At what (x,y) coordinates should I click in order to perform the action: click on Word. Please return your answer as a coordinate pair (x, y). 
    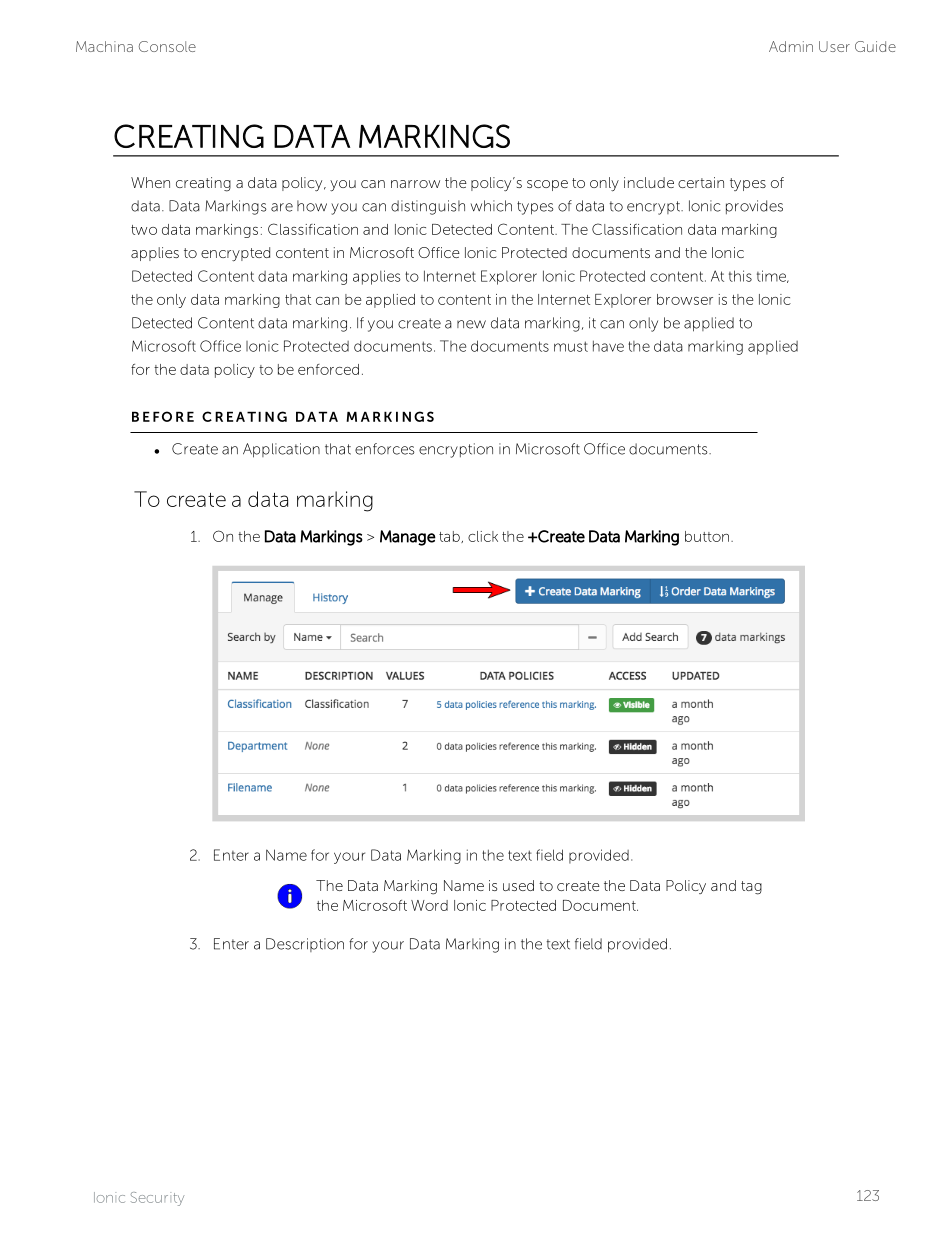
    Looking at the image, I should click on (429, 905).
